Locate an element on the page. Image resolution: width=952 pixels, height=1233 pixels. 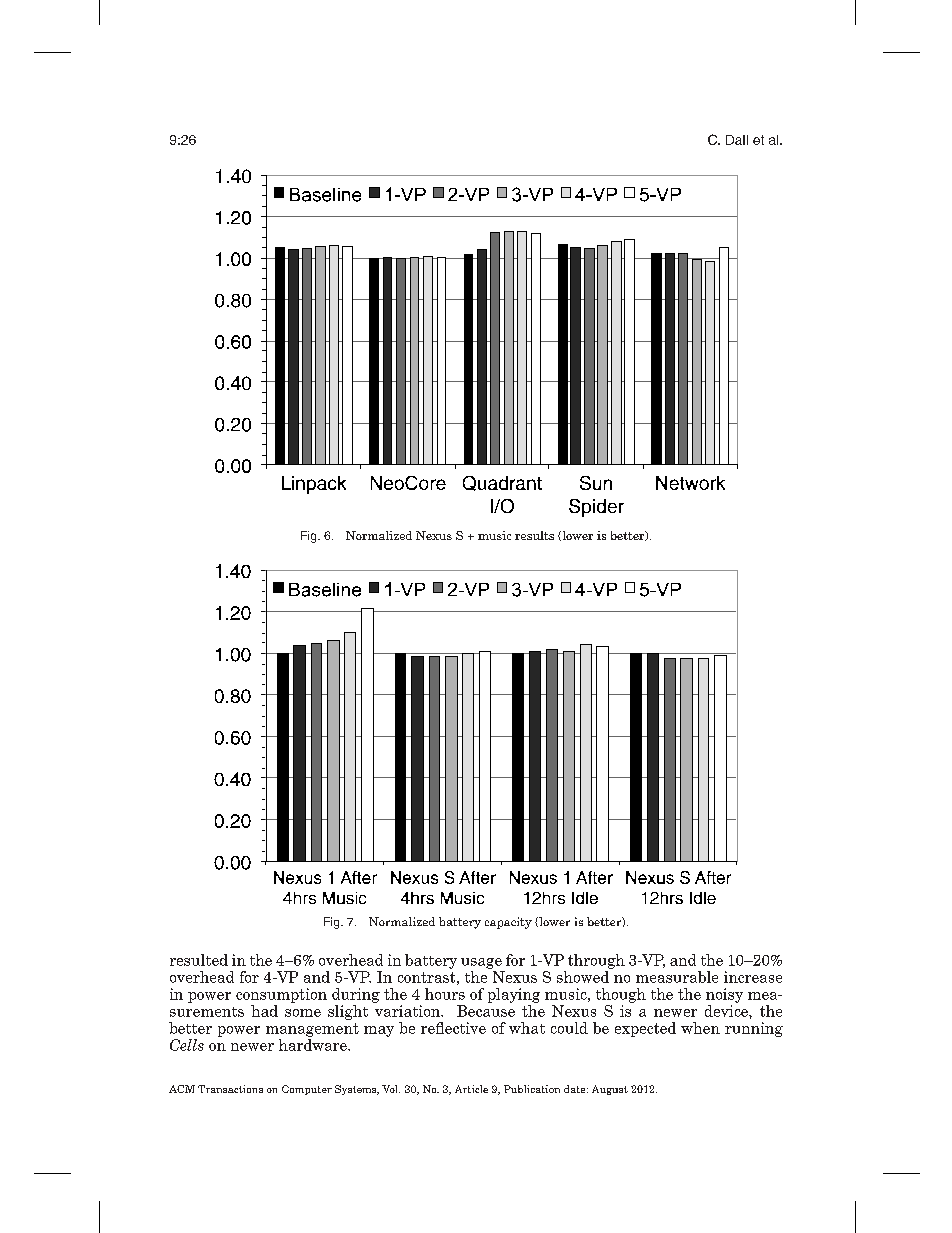
consumption is located at coordinates (281, 995).
